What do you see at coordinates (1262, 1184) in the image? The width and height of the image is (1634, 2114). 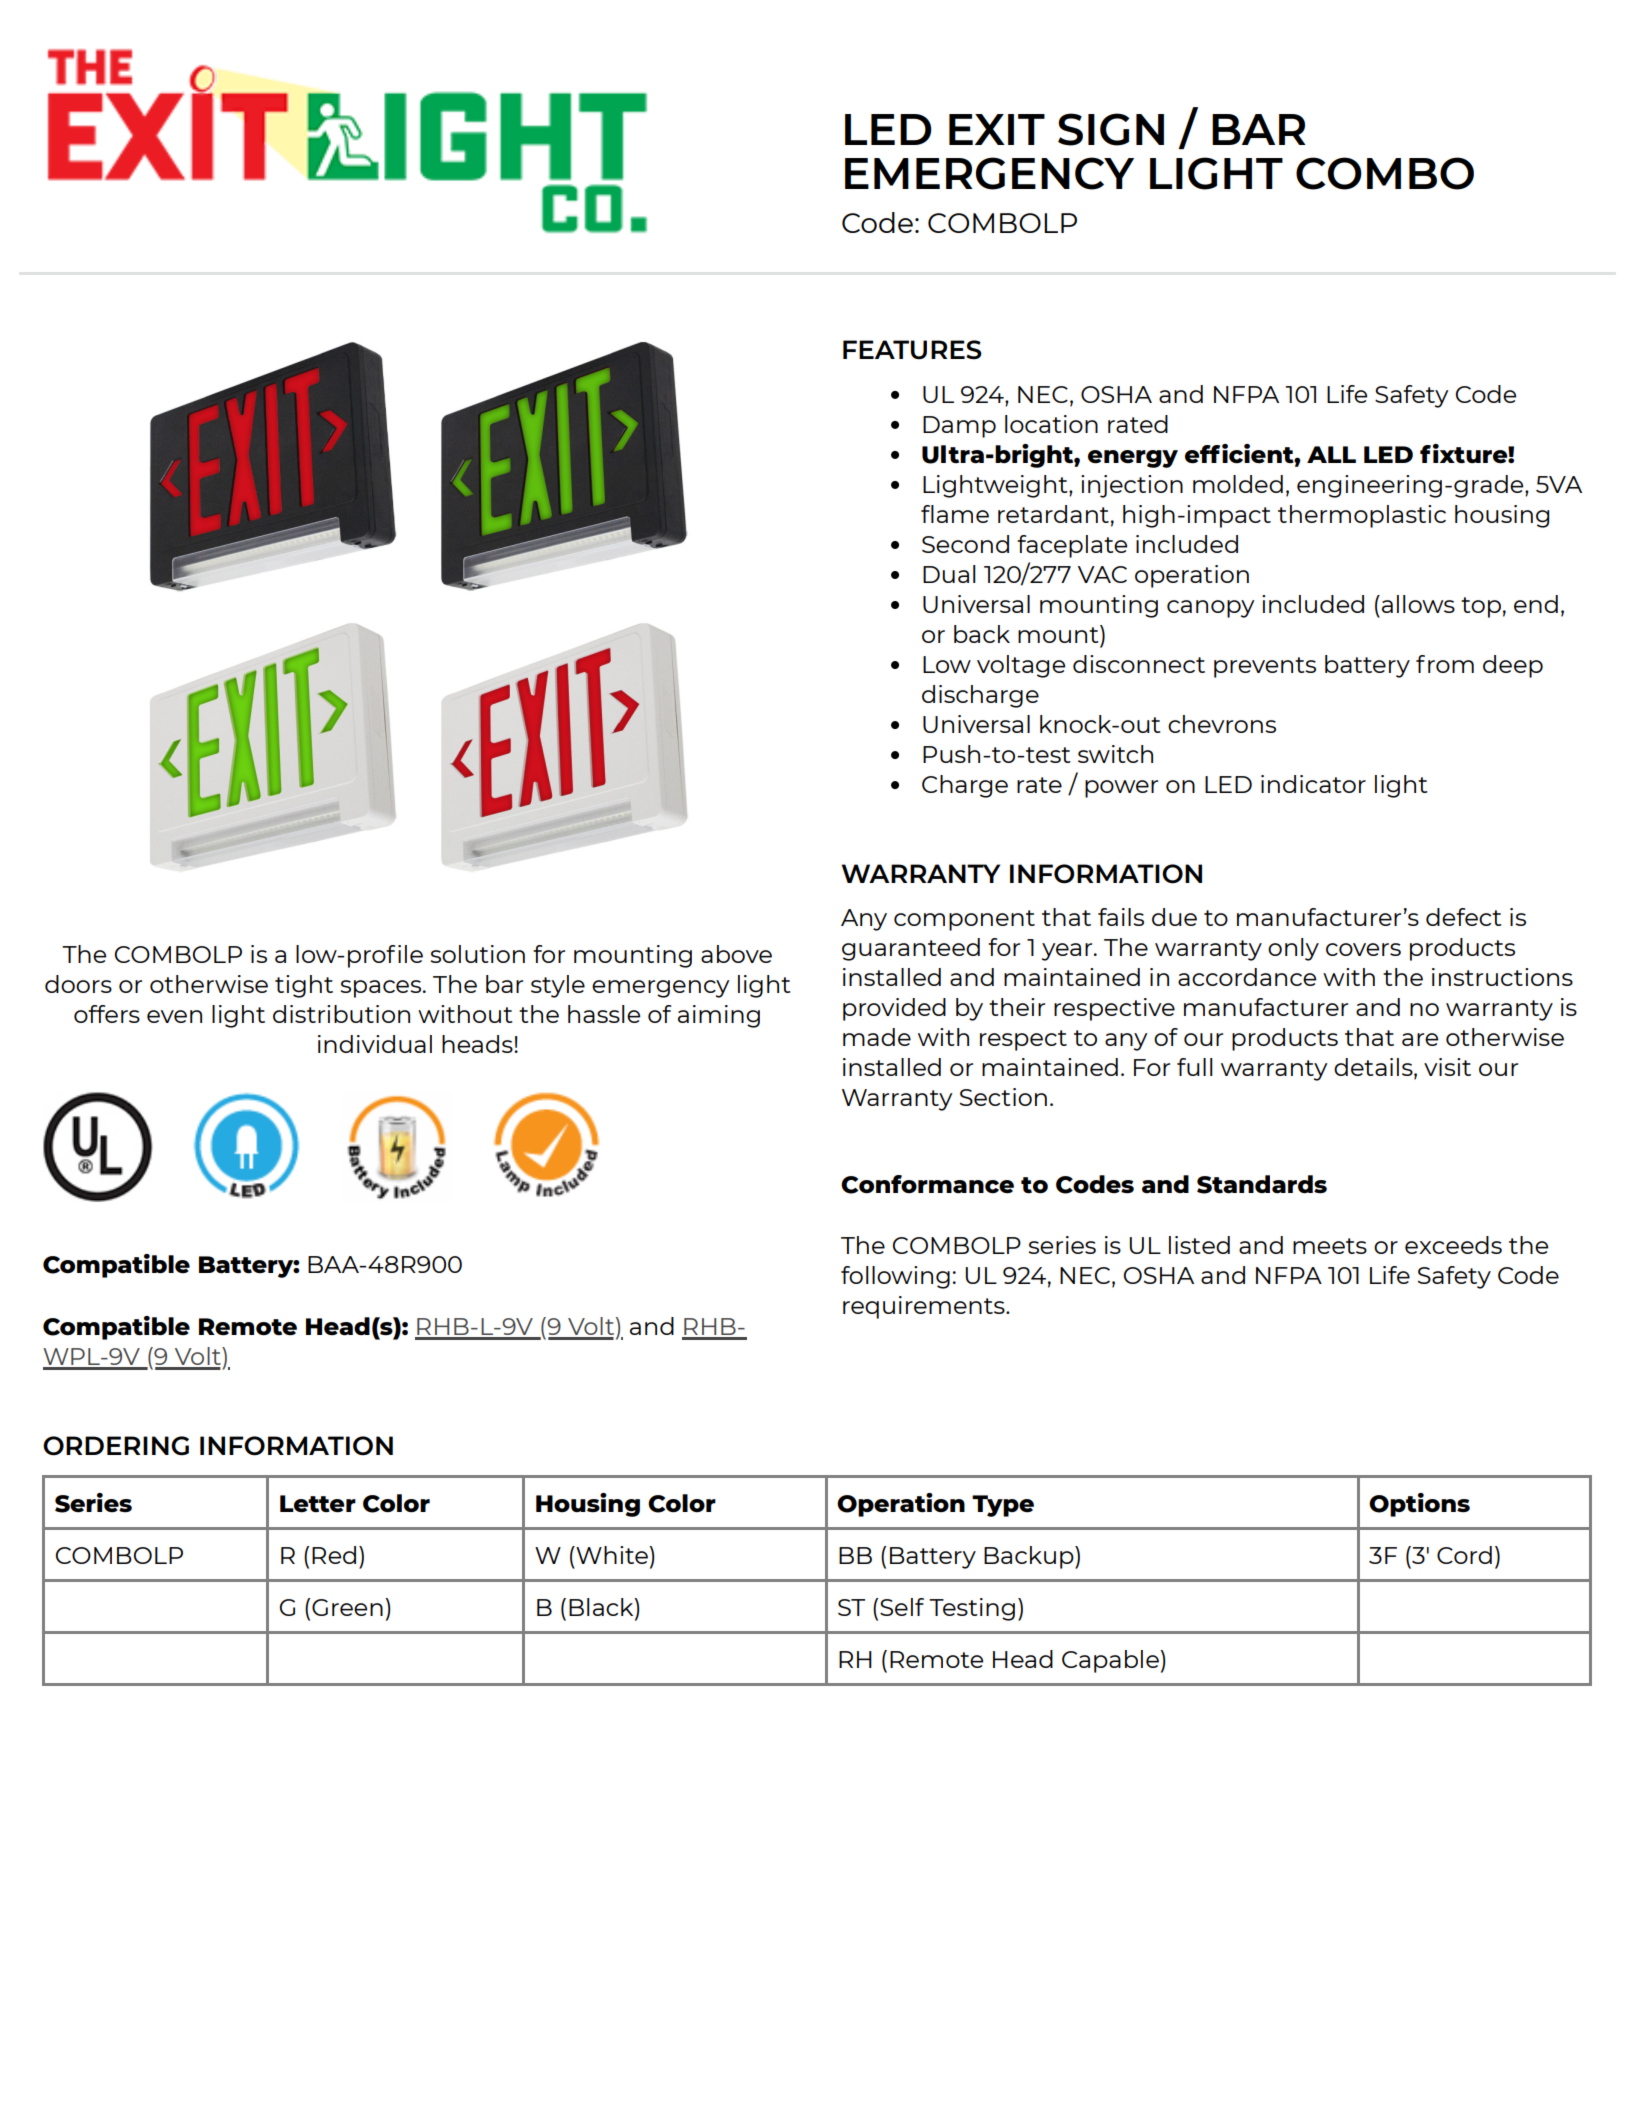 I see `Standards` at bounding box center [1262, 1184].
